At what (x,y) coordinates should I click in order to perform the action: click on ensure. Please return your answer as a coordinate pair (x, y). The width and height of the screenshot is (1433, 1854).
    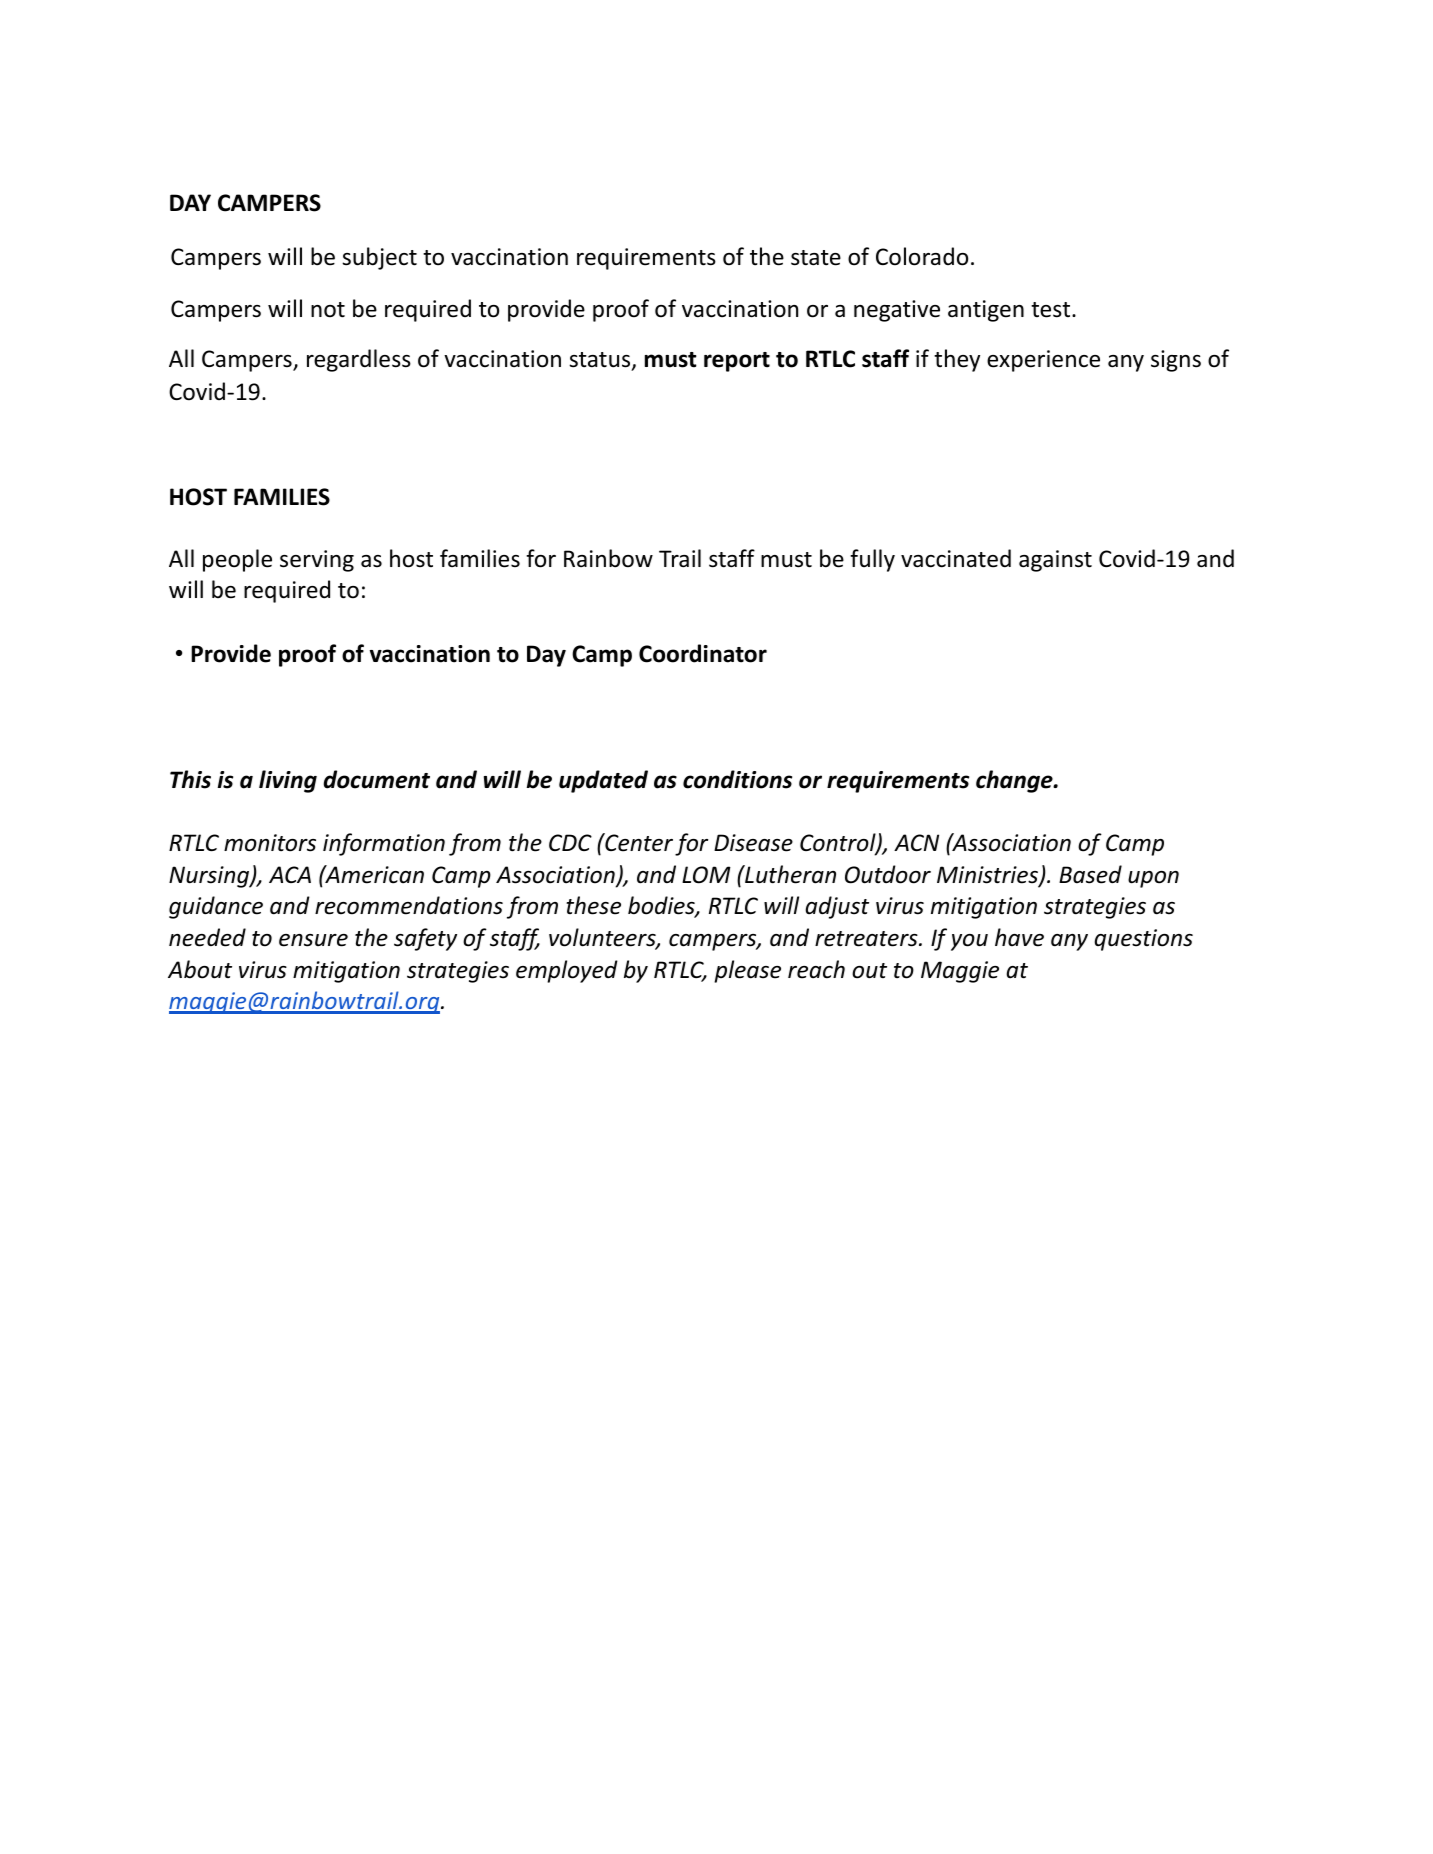
    Looking at the image, I should click on (313, 940).
